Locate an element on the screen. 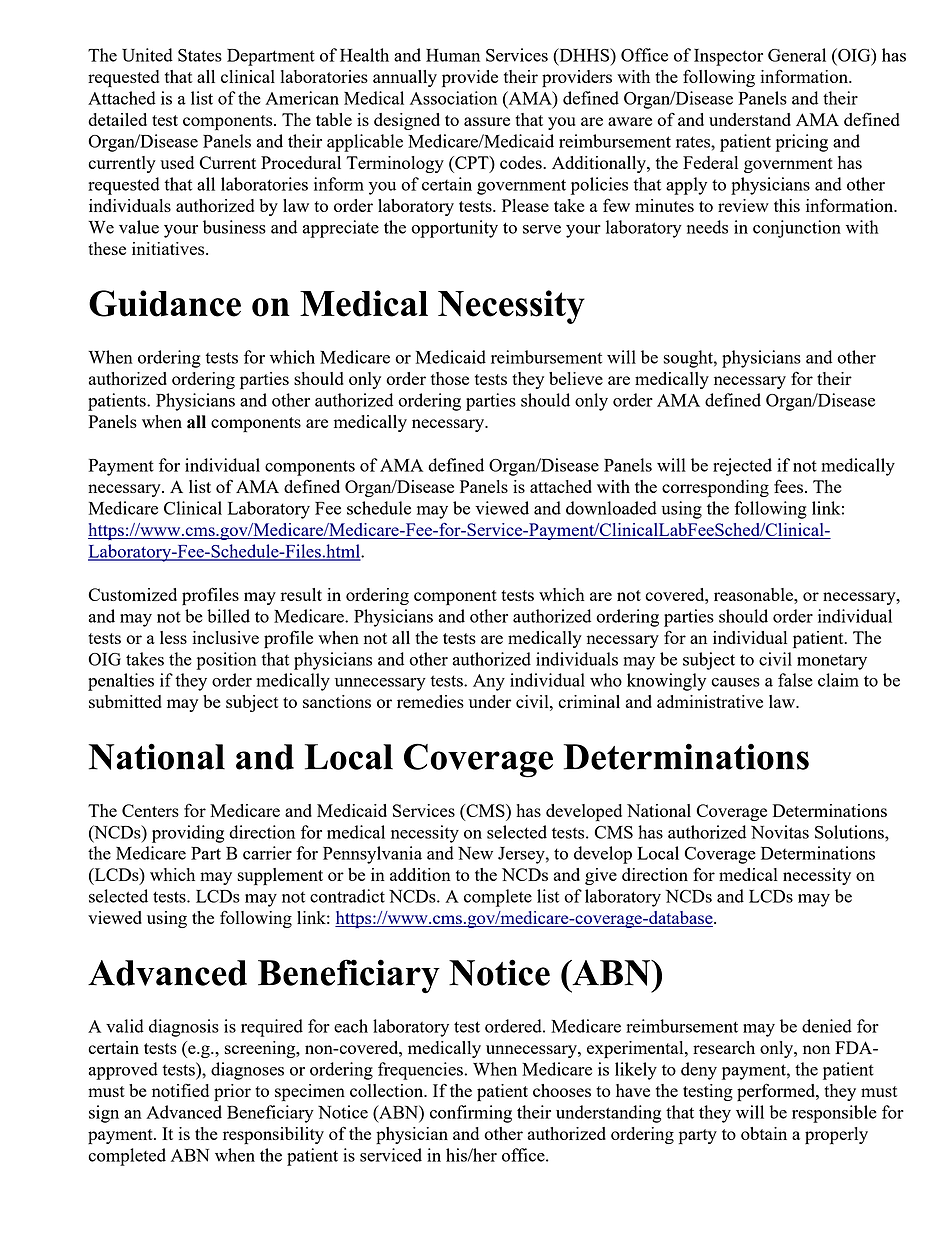 The width and height of the screenshot is (952, 1233). monetary is located at coordinates (832, 662).
